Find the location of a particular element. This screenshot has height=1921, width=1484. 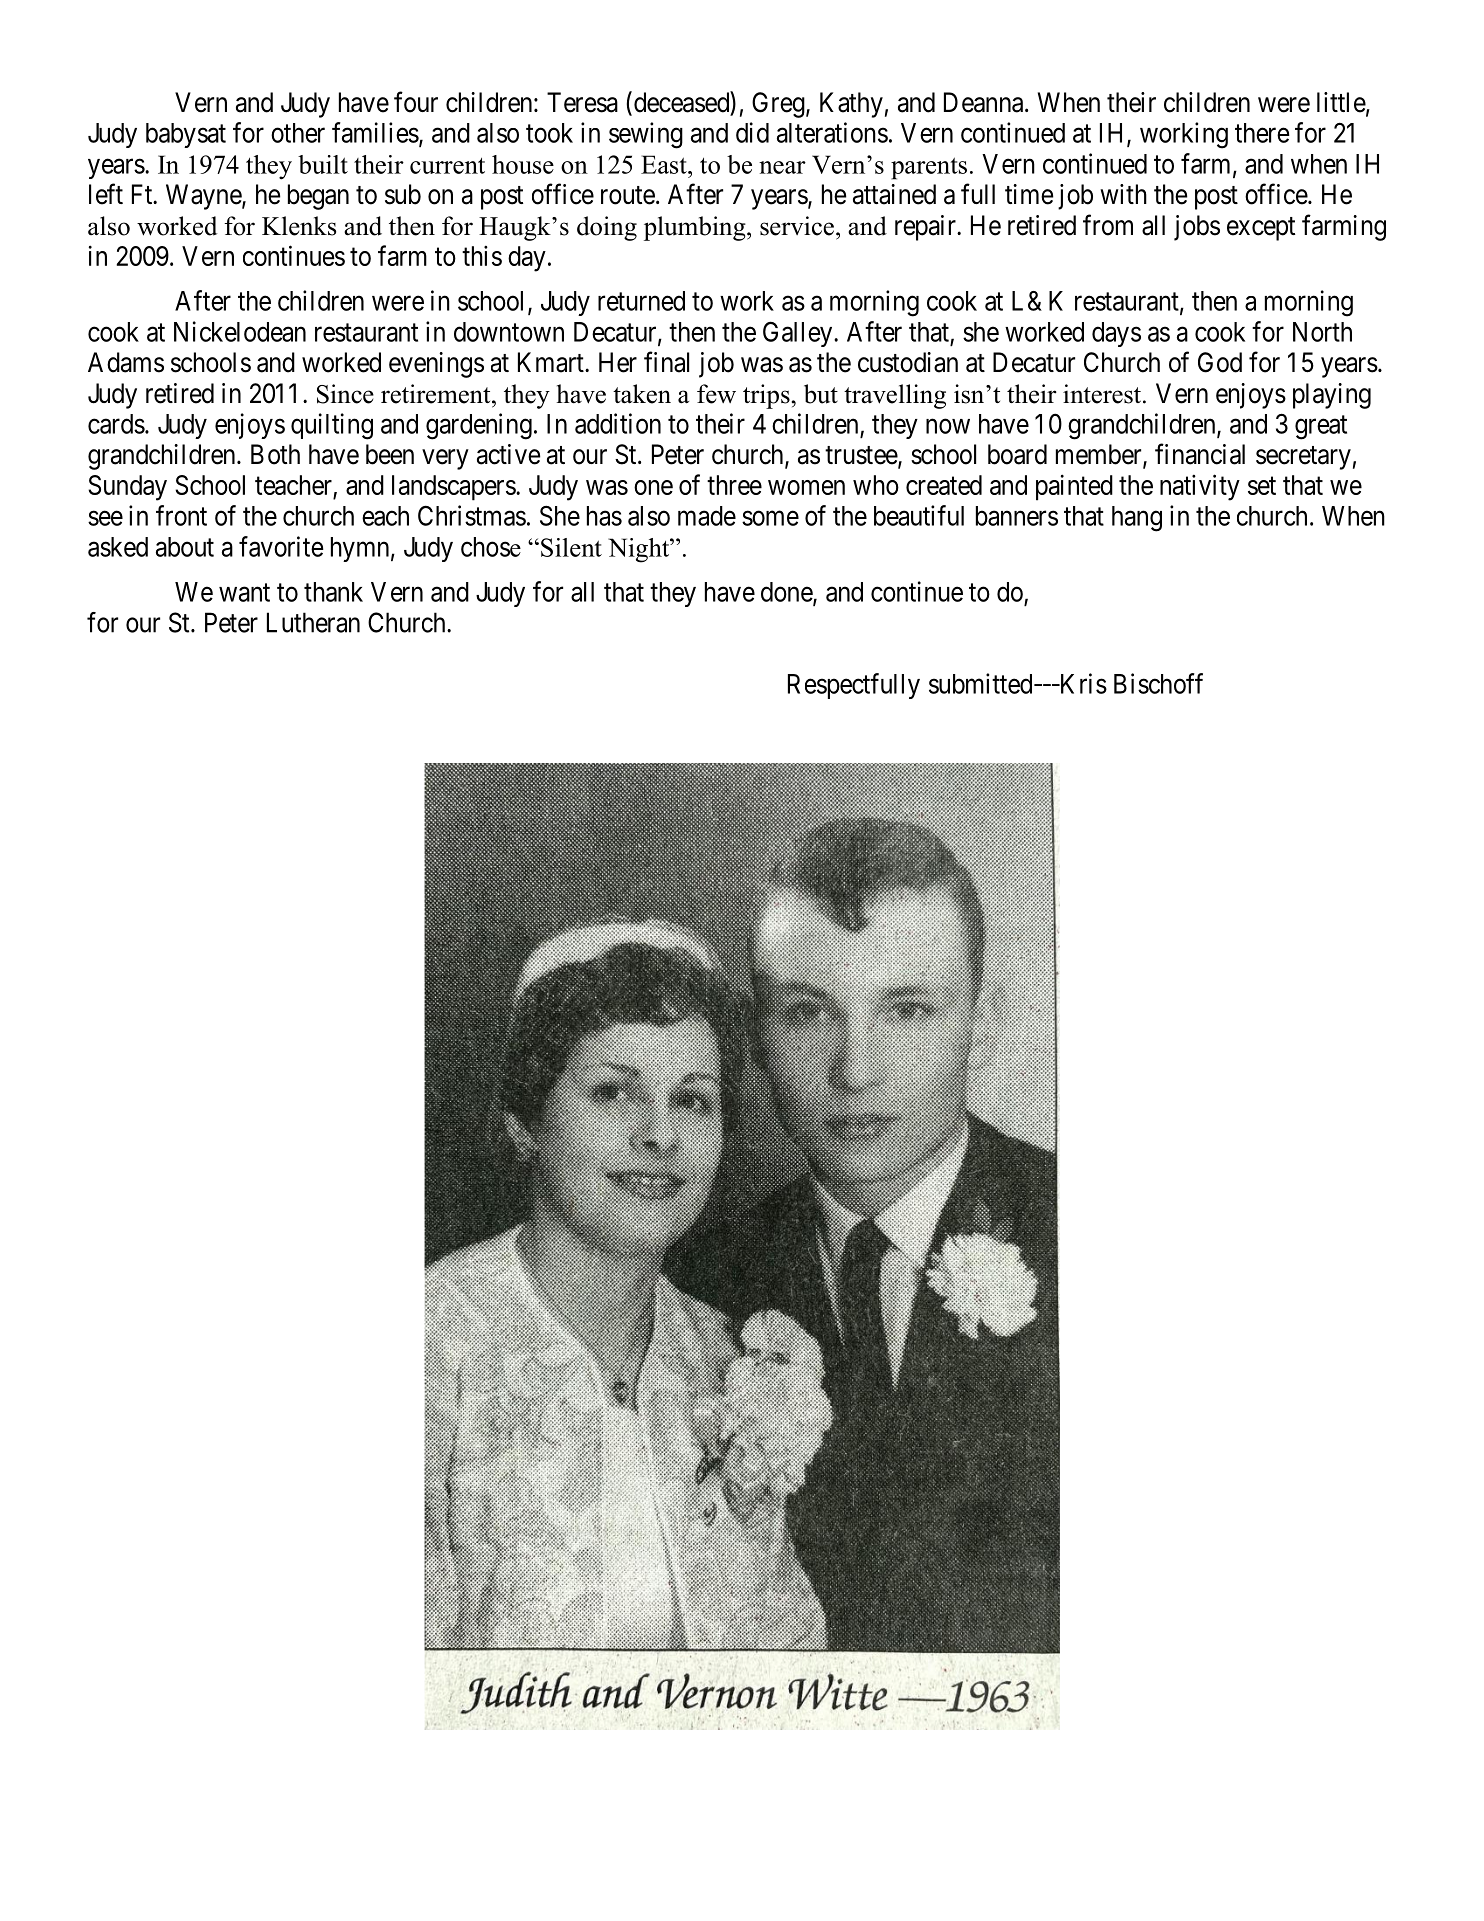

except is located at coordinates (1261, 229).
